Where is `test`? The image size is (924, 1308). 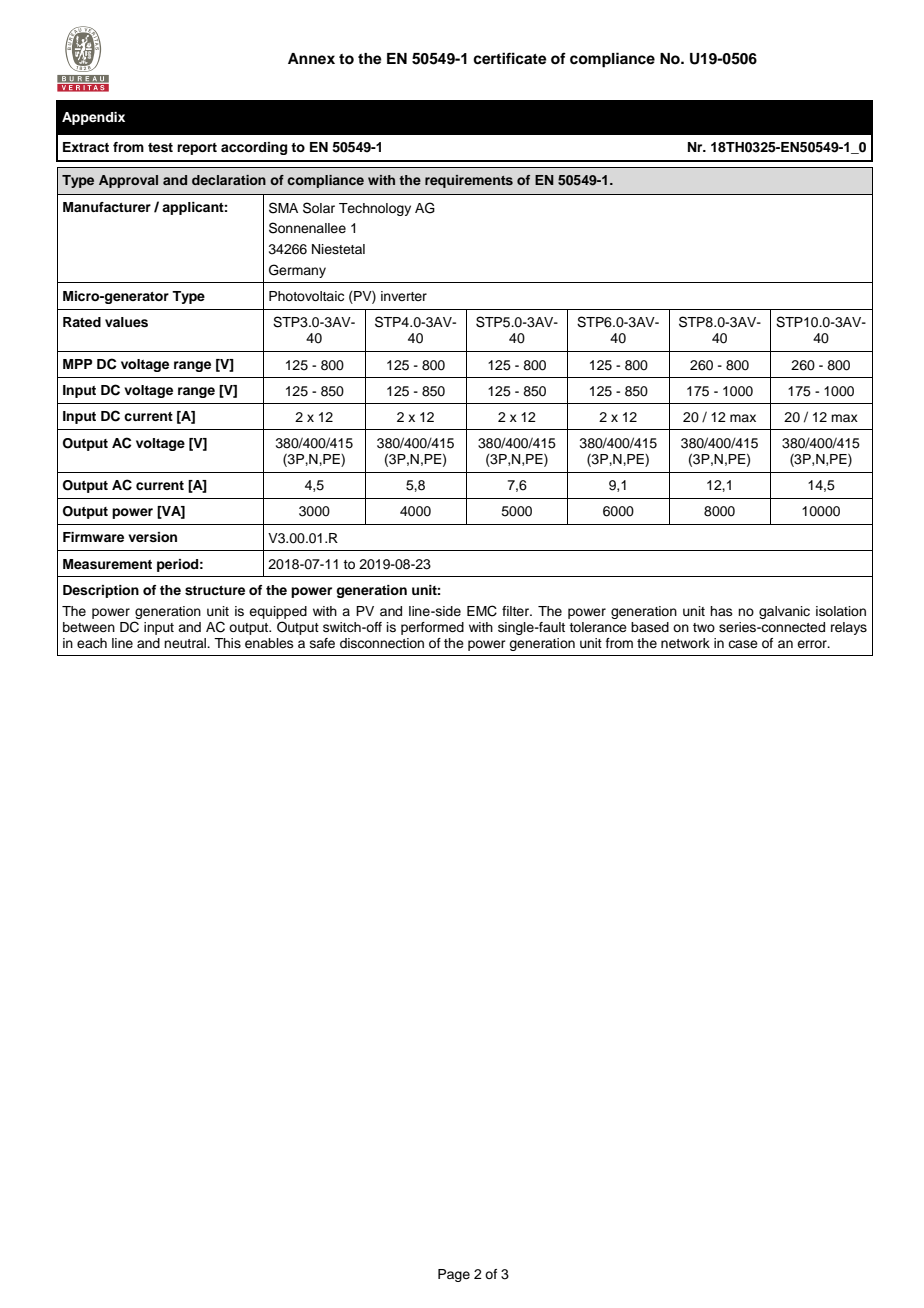 test is located at coordinates (160, 148).
